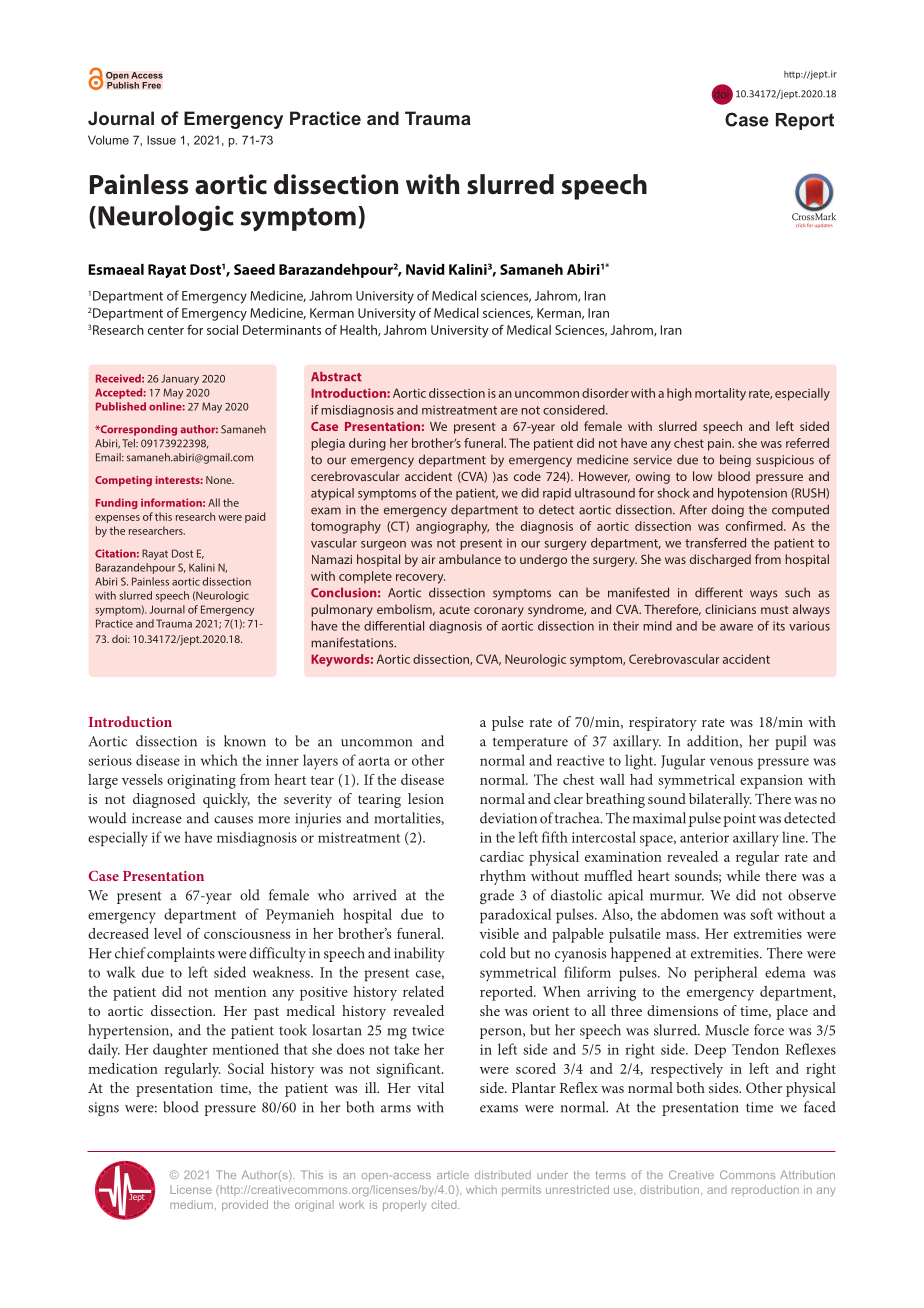  Describe the element at coordinates (245, 741) in the page. I see `known` at that location.
